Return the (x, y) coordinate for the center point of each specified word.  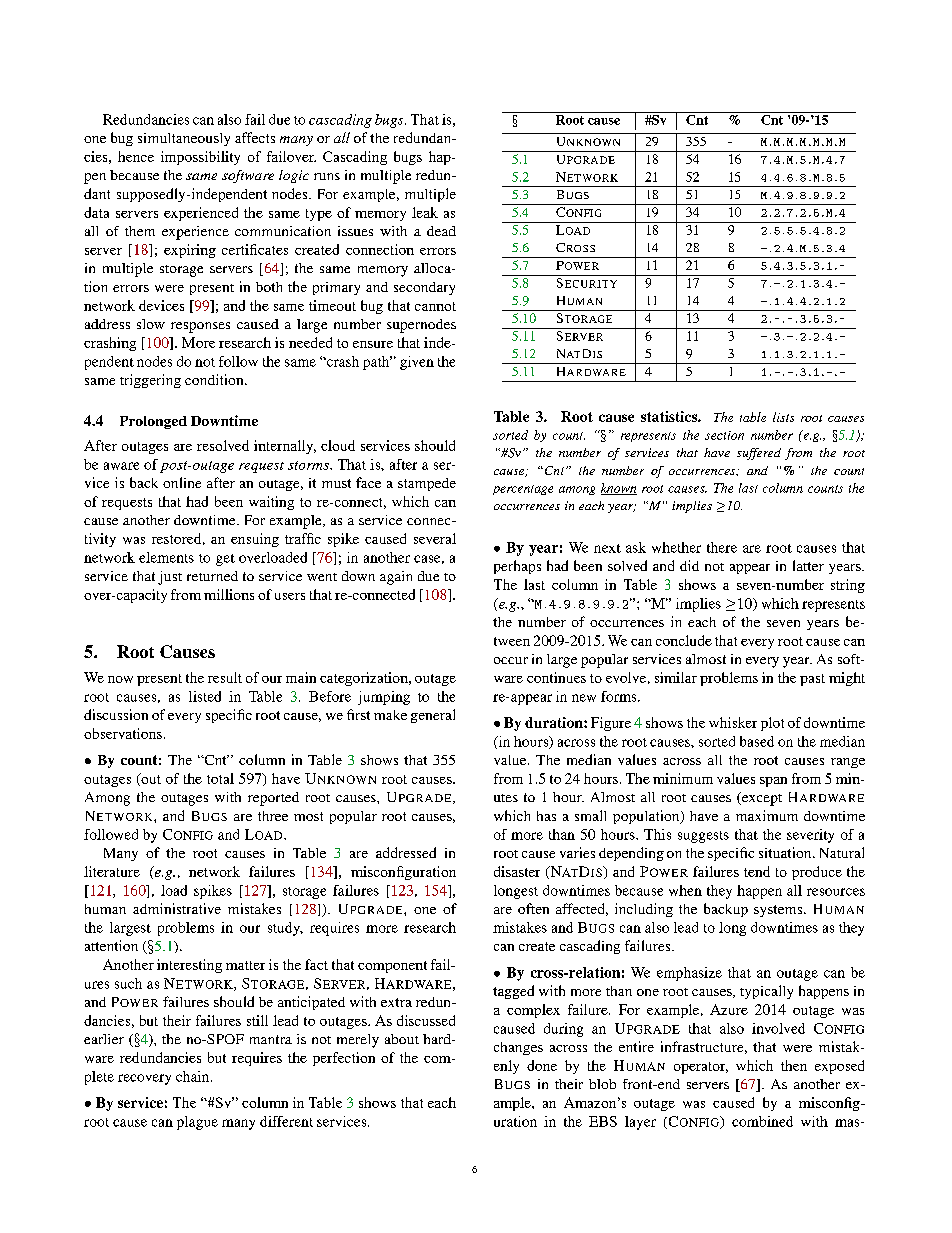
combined (762, 1121)
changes (518, 1048)
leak (425, 212)
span (773, 782)
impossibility (200, 158)
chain (194, 1076)
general (433, 716)
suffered (759, 454)
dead (441, 231)
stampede (427, 484)
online (182, 482)
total (220, 778)
